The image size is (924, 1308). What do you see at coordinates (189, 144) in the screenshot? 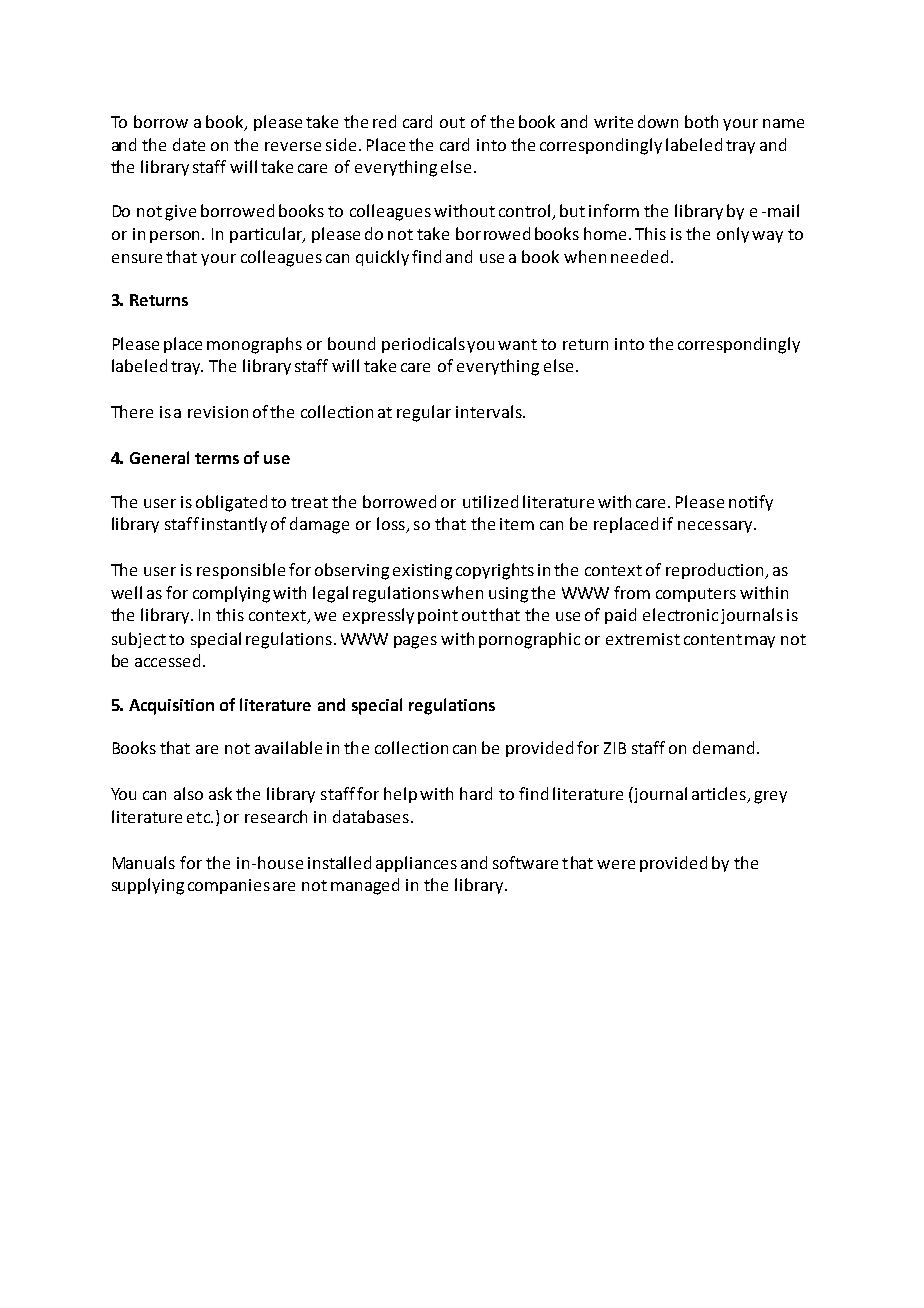
I see `date` at bounding box center [189, 144].
